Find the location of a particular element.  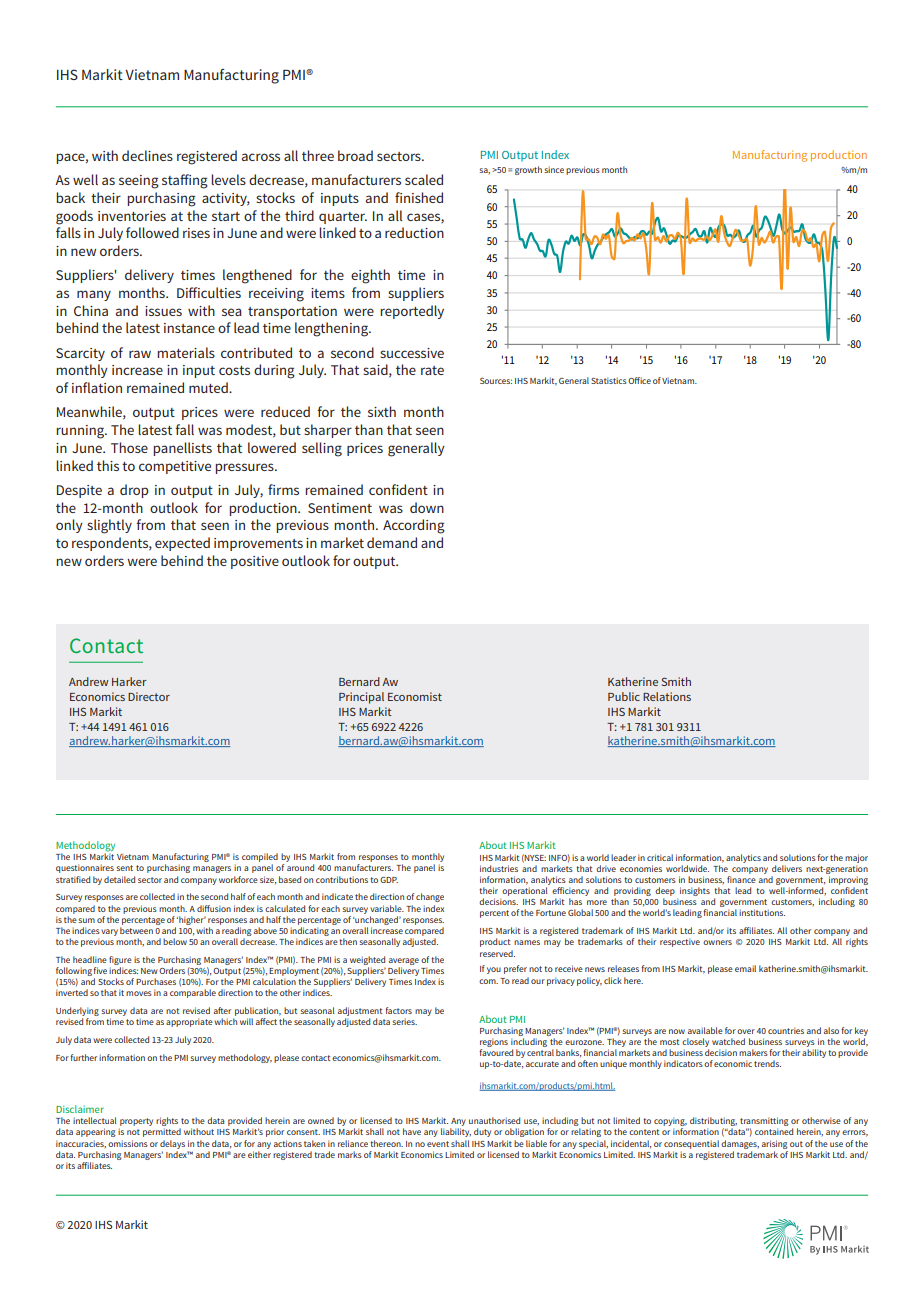

industries is located at coordinates (499, 868).
